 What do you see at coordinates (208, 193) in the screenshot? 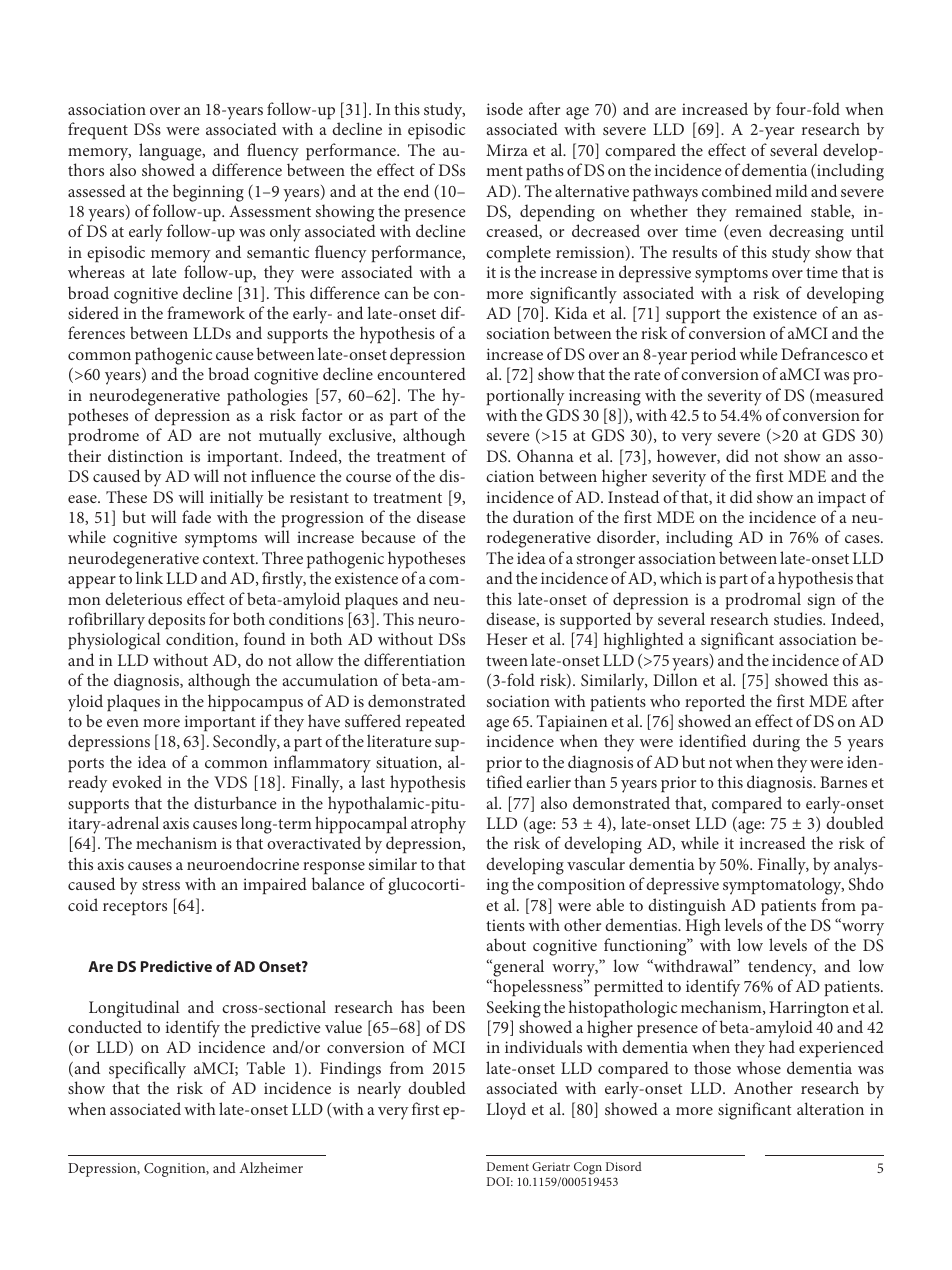
I see `beginning` at bounding box center [208, 193].
